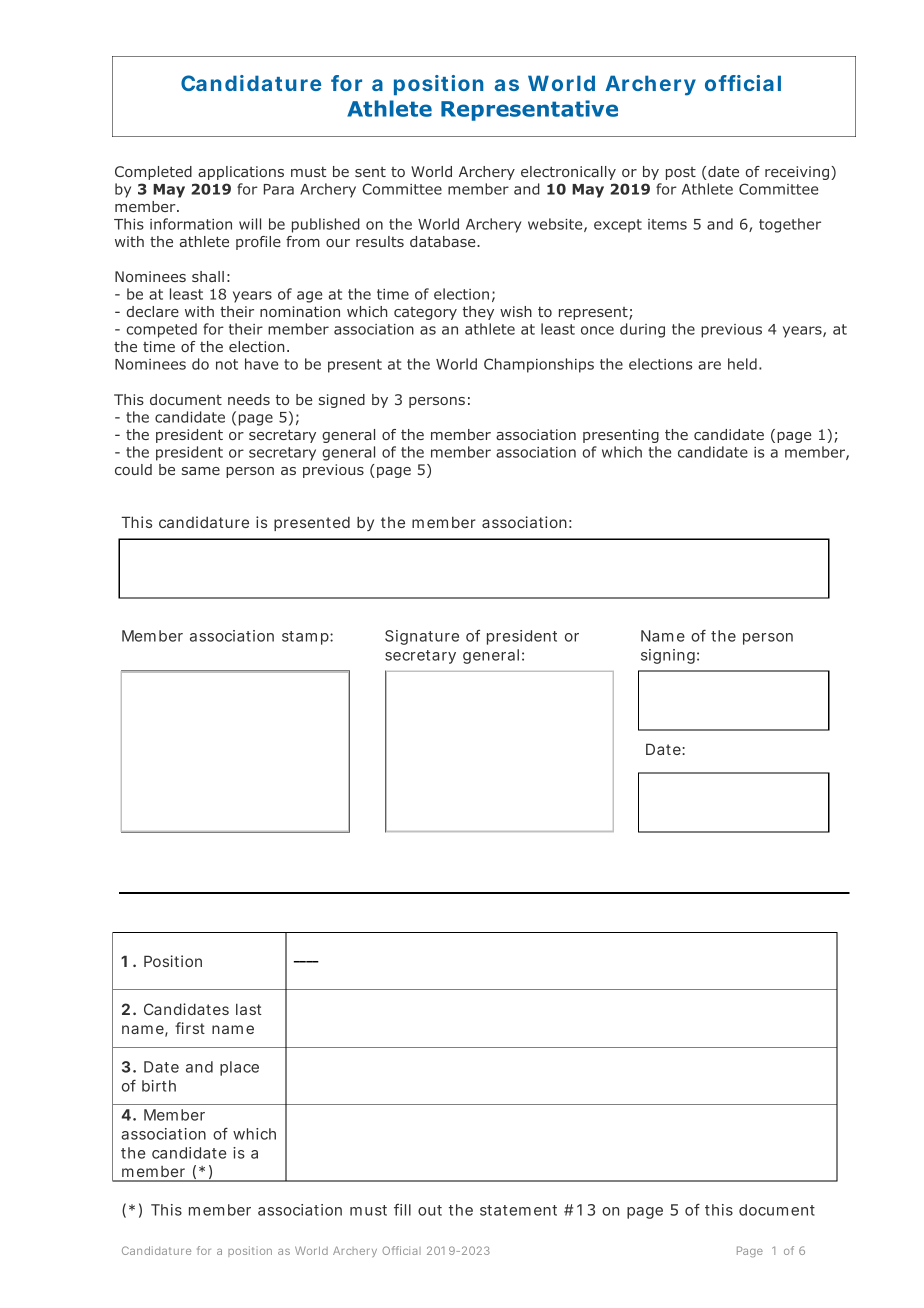  Describe the element at coordinates (430, 1210) in the screenshot. I see `out` at that location.
